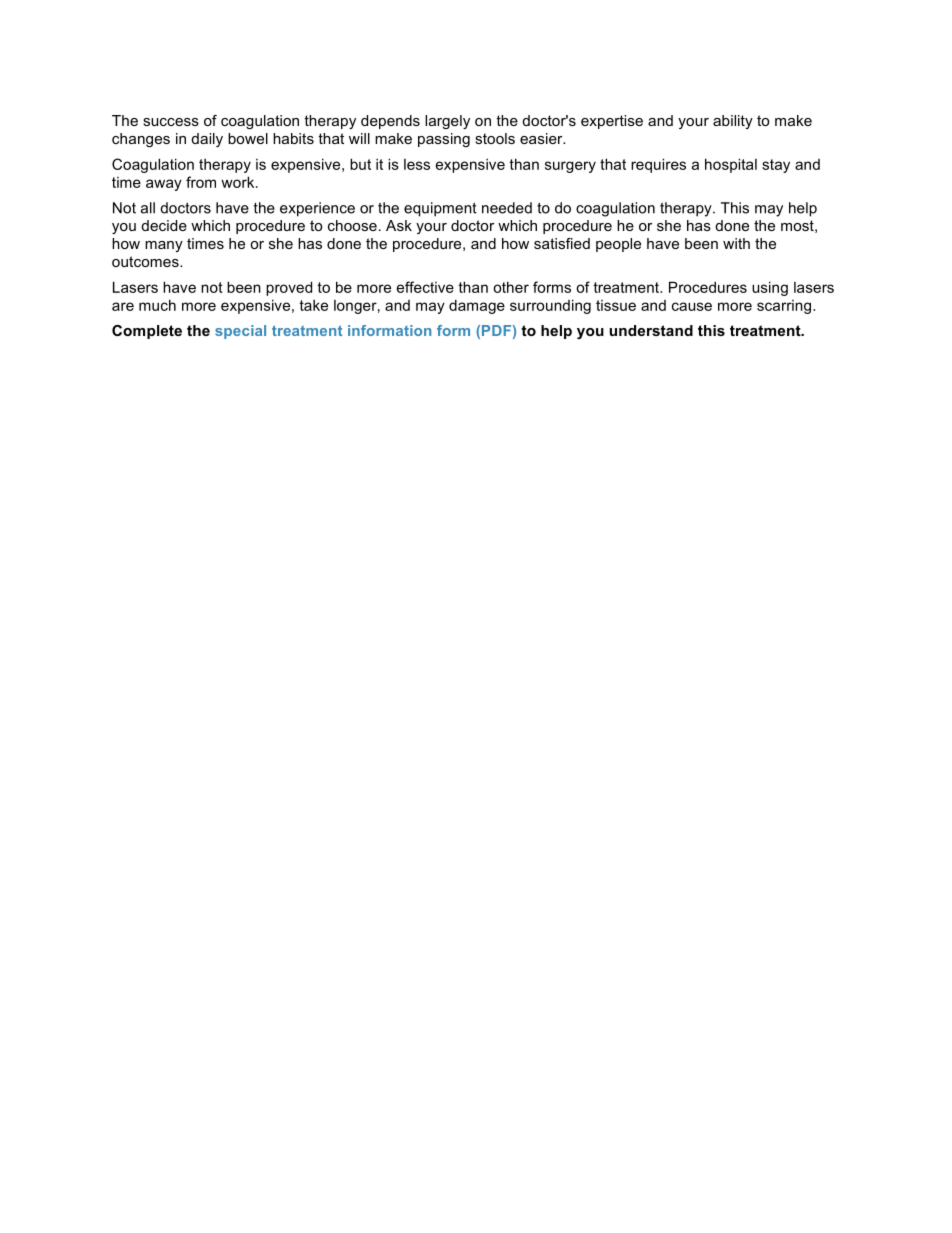 The width and height of the screenshot is (952, 1233). I want to click on ability, so click(733, 122).
